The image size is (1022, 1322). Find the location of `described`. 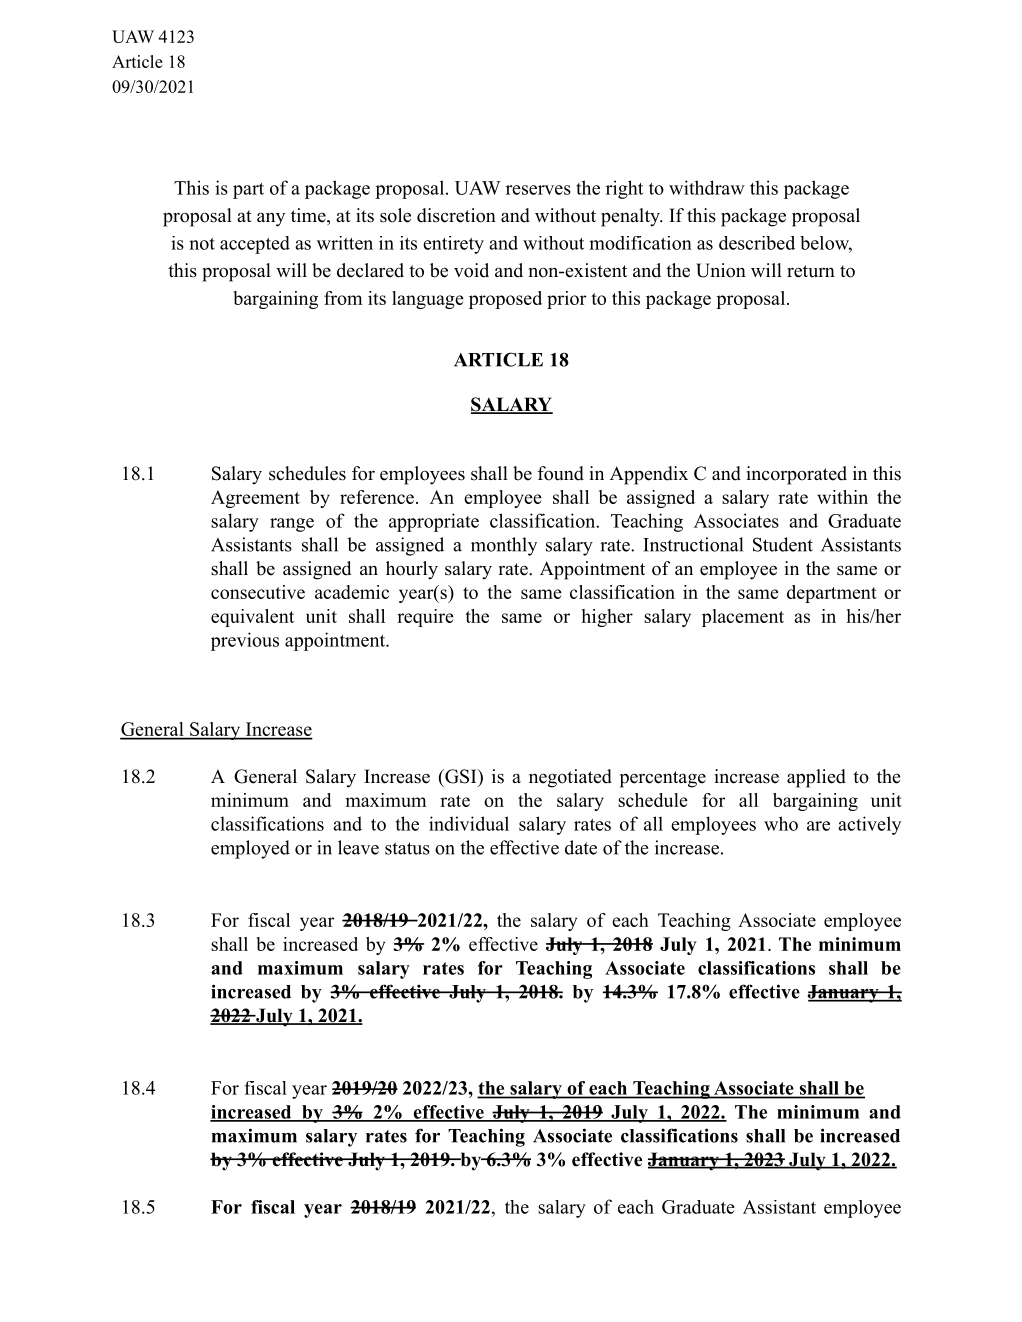

described is located at coordinates (757, 243).
